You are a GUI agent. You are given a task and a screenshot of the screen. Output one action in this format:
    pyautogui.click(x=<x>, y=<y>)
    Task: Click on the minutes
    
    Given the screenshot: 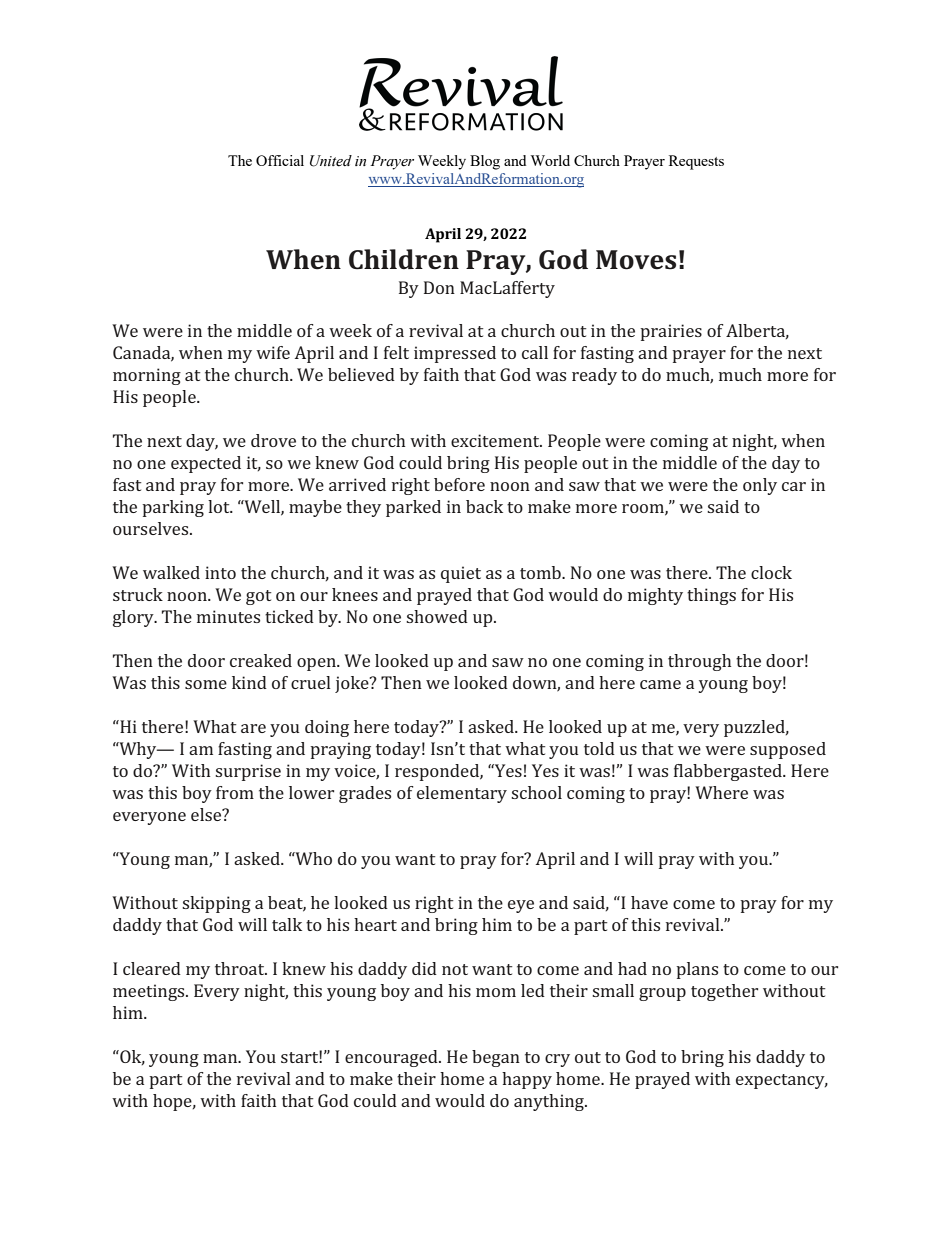 What is the action you would take?
    pyautogui.click(x=228, y=616)
